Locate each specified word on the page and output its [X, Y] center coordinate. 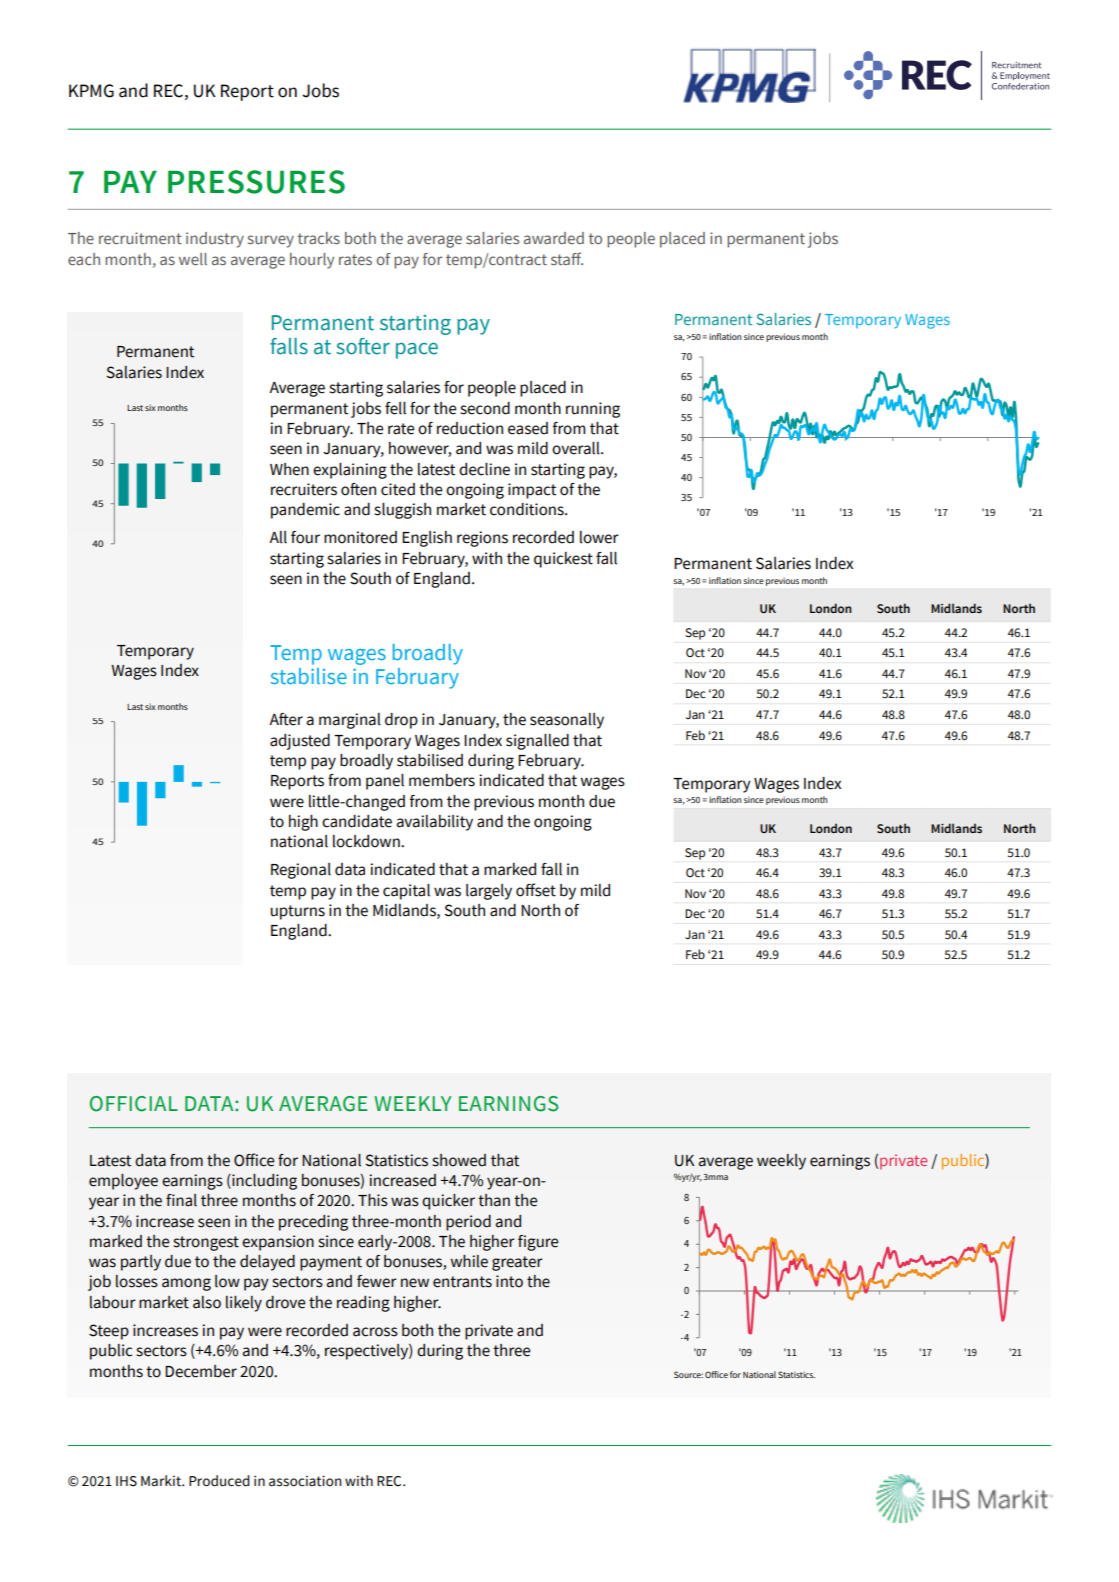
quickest [563, 560]
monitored [360, 537]
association [305, 1481]
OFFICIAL [134, 1104]
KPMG [91, 91]
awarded [554, 238]
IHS [126, 1481]
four [305, 537]
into [509, 1281]
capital [406, 892]
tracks [319, 238]
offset [536, 890]
